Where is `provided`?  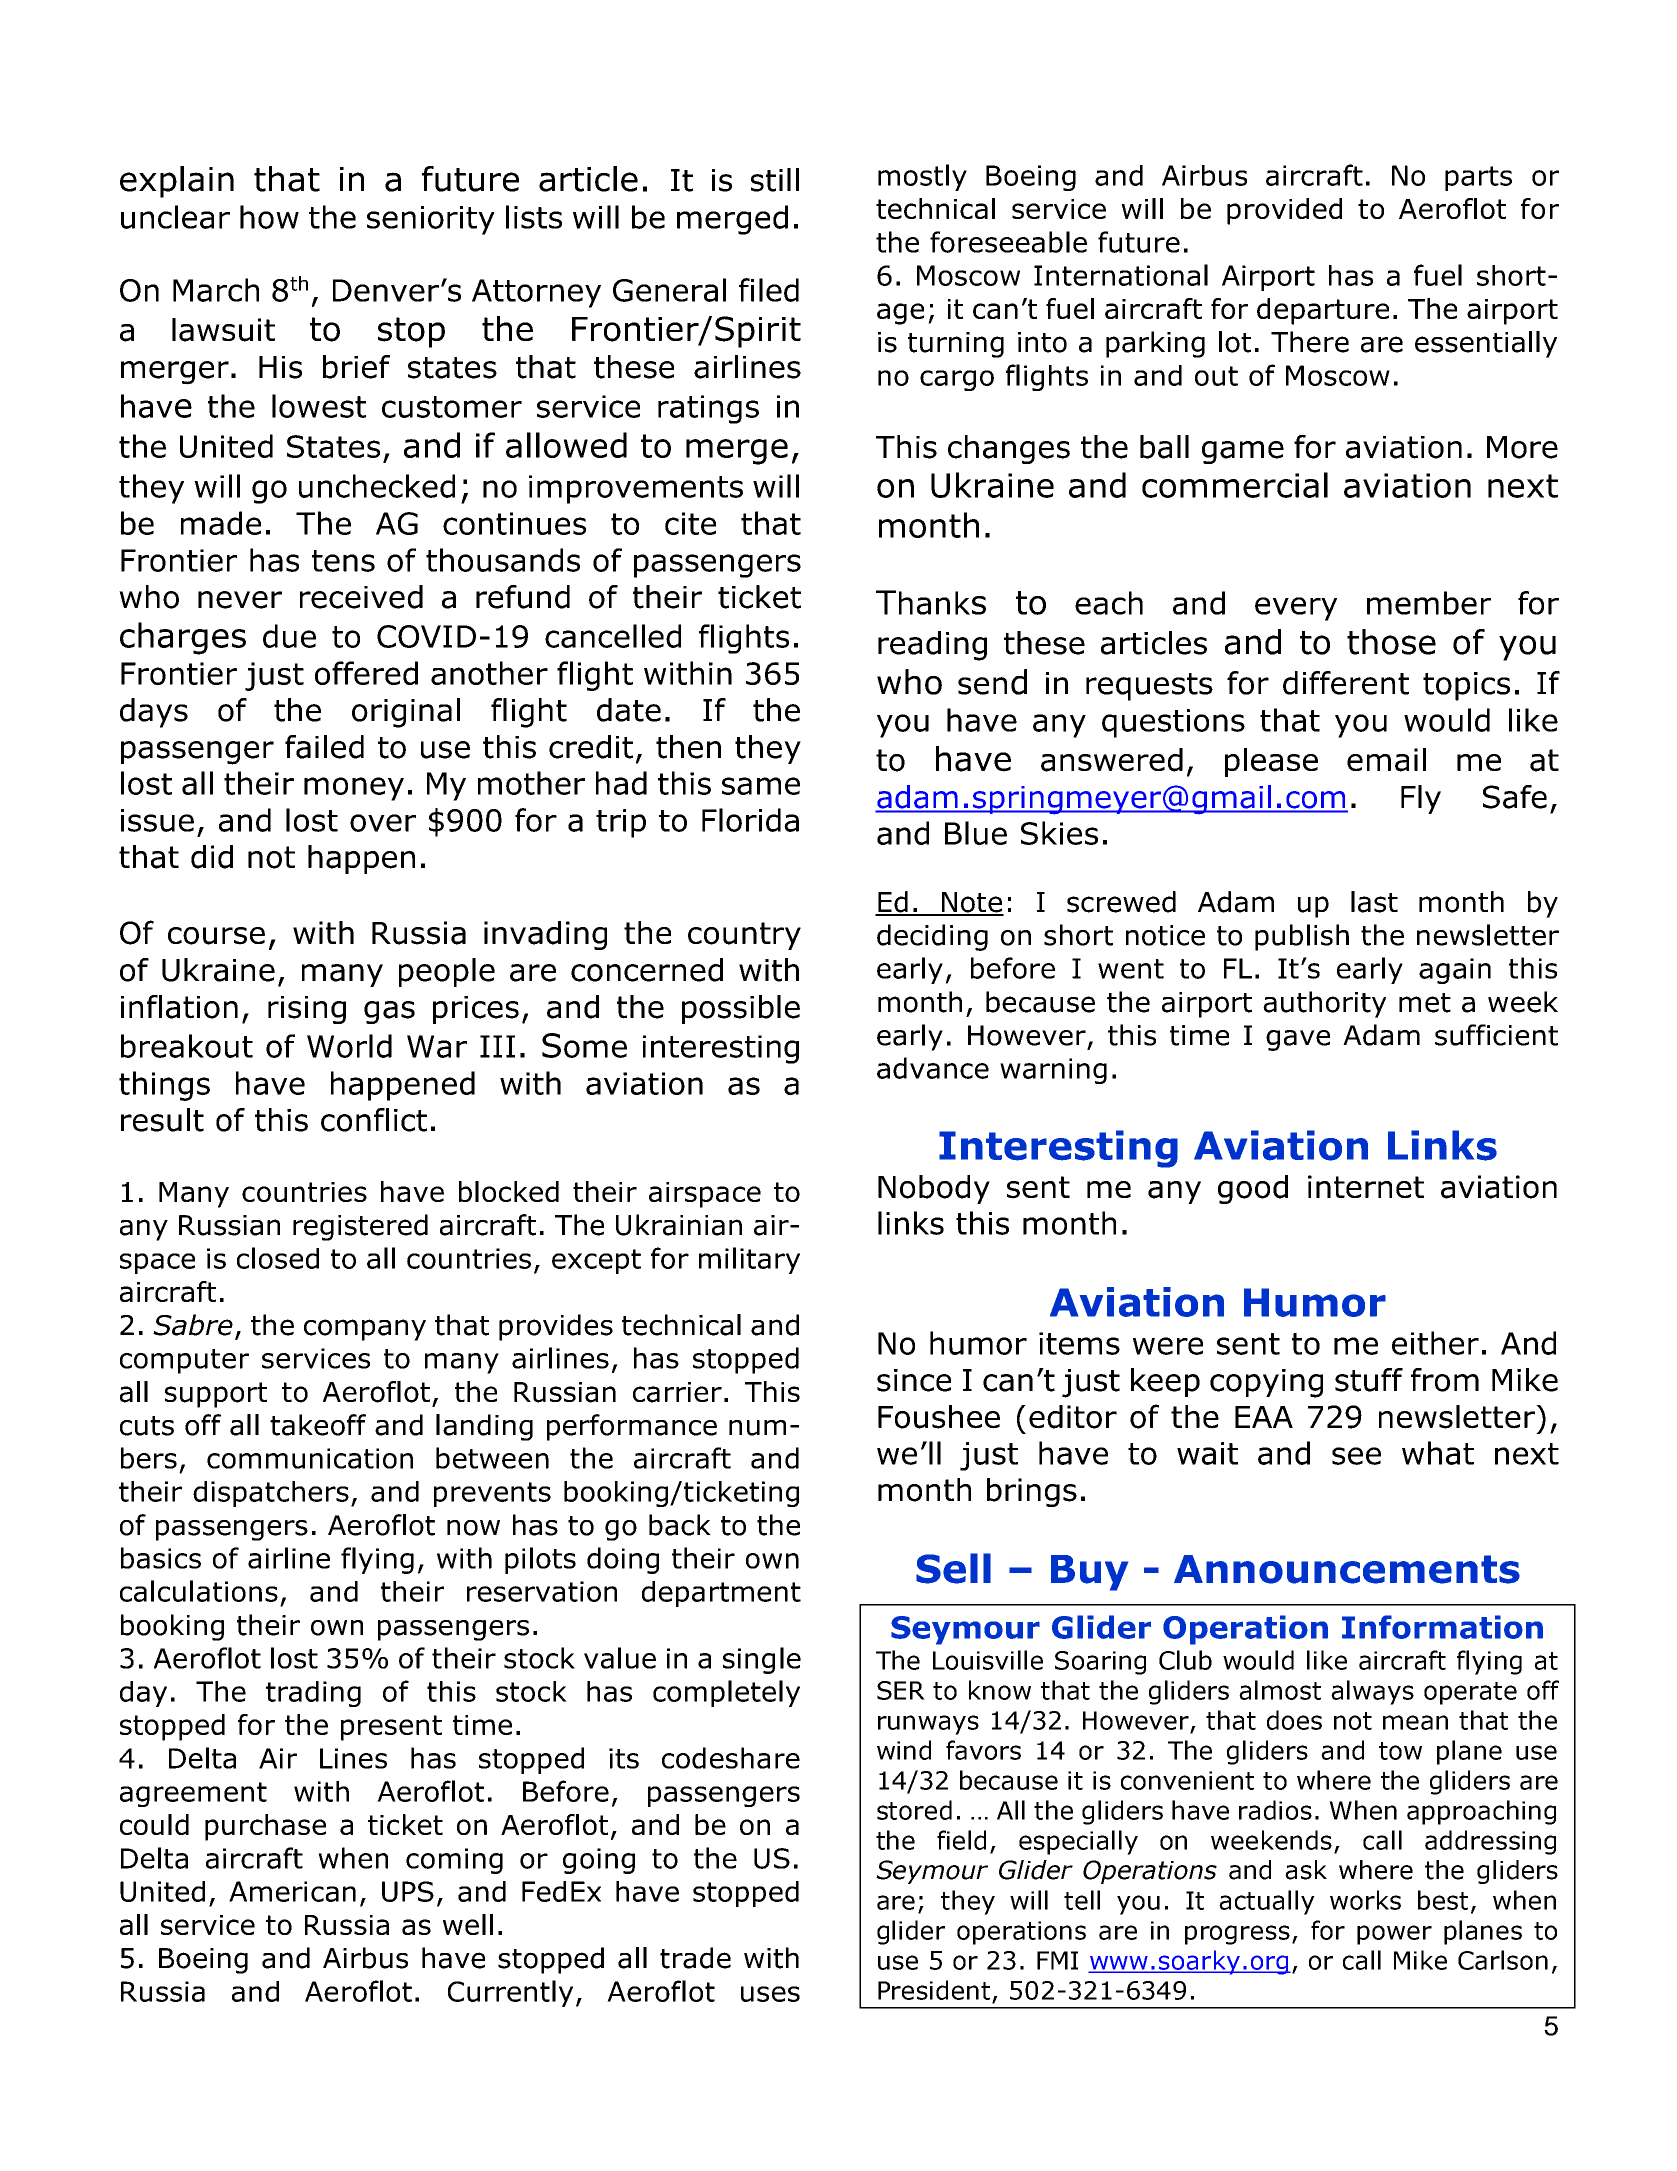 provided is located at coordinates (1284, 211).
